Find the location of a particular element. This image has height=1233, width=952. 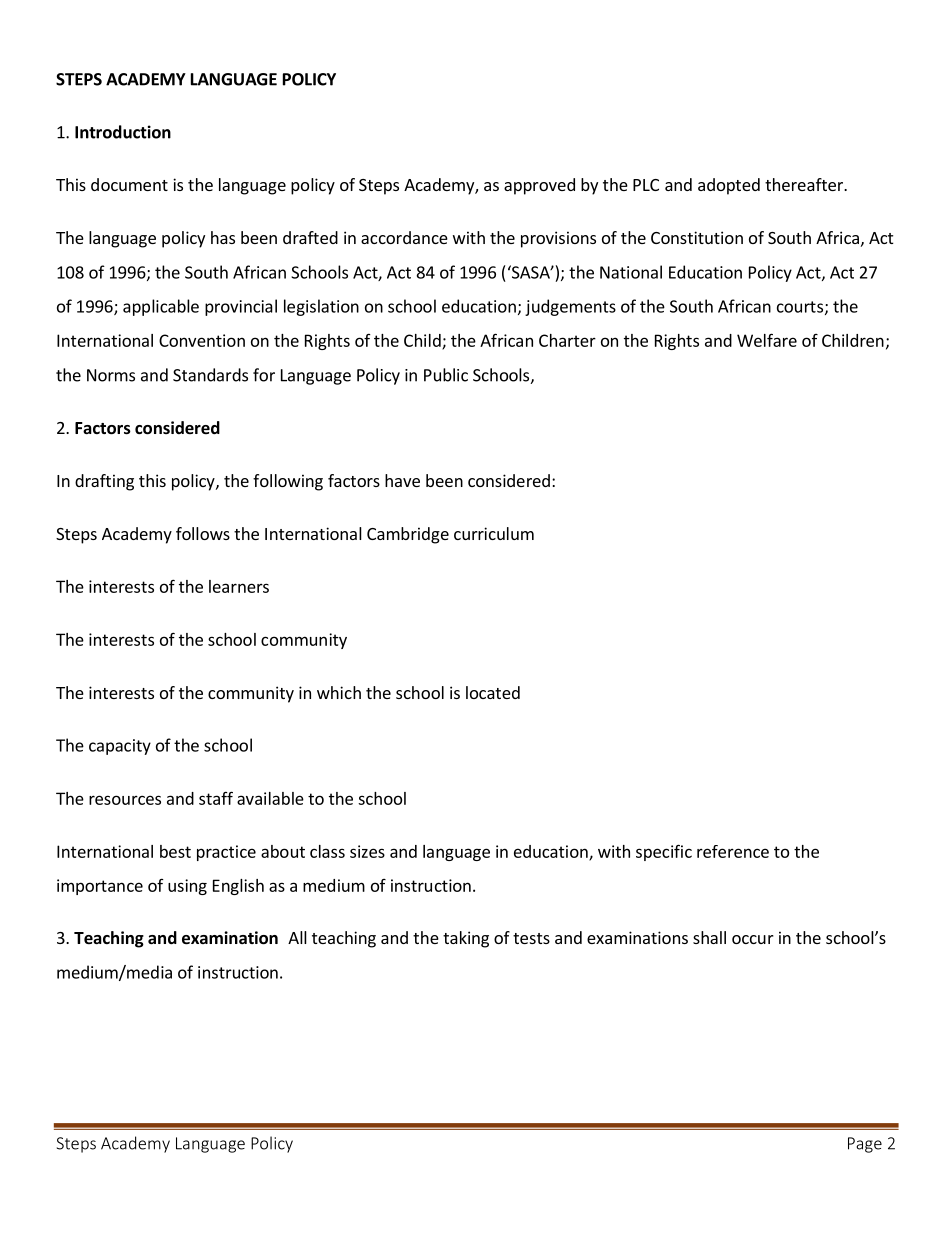

located is located at coordinates (493, 692).
